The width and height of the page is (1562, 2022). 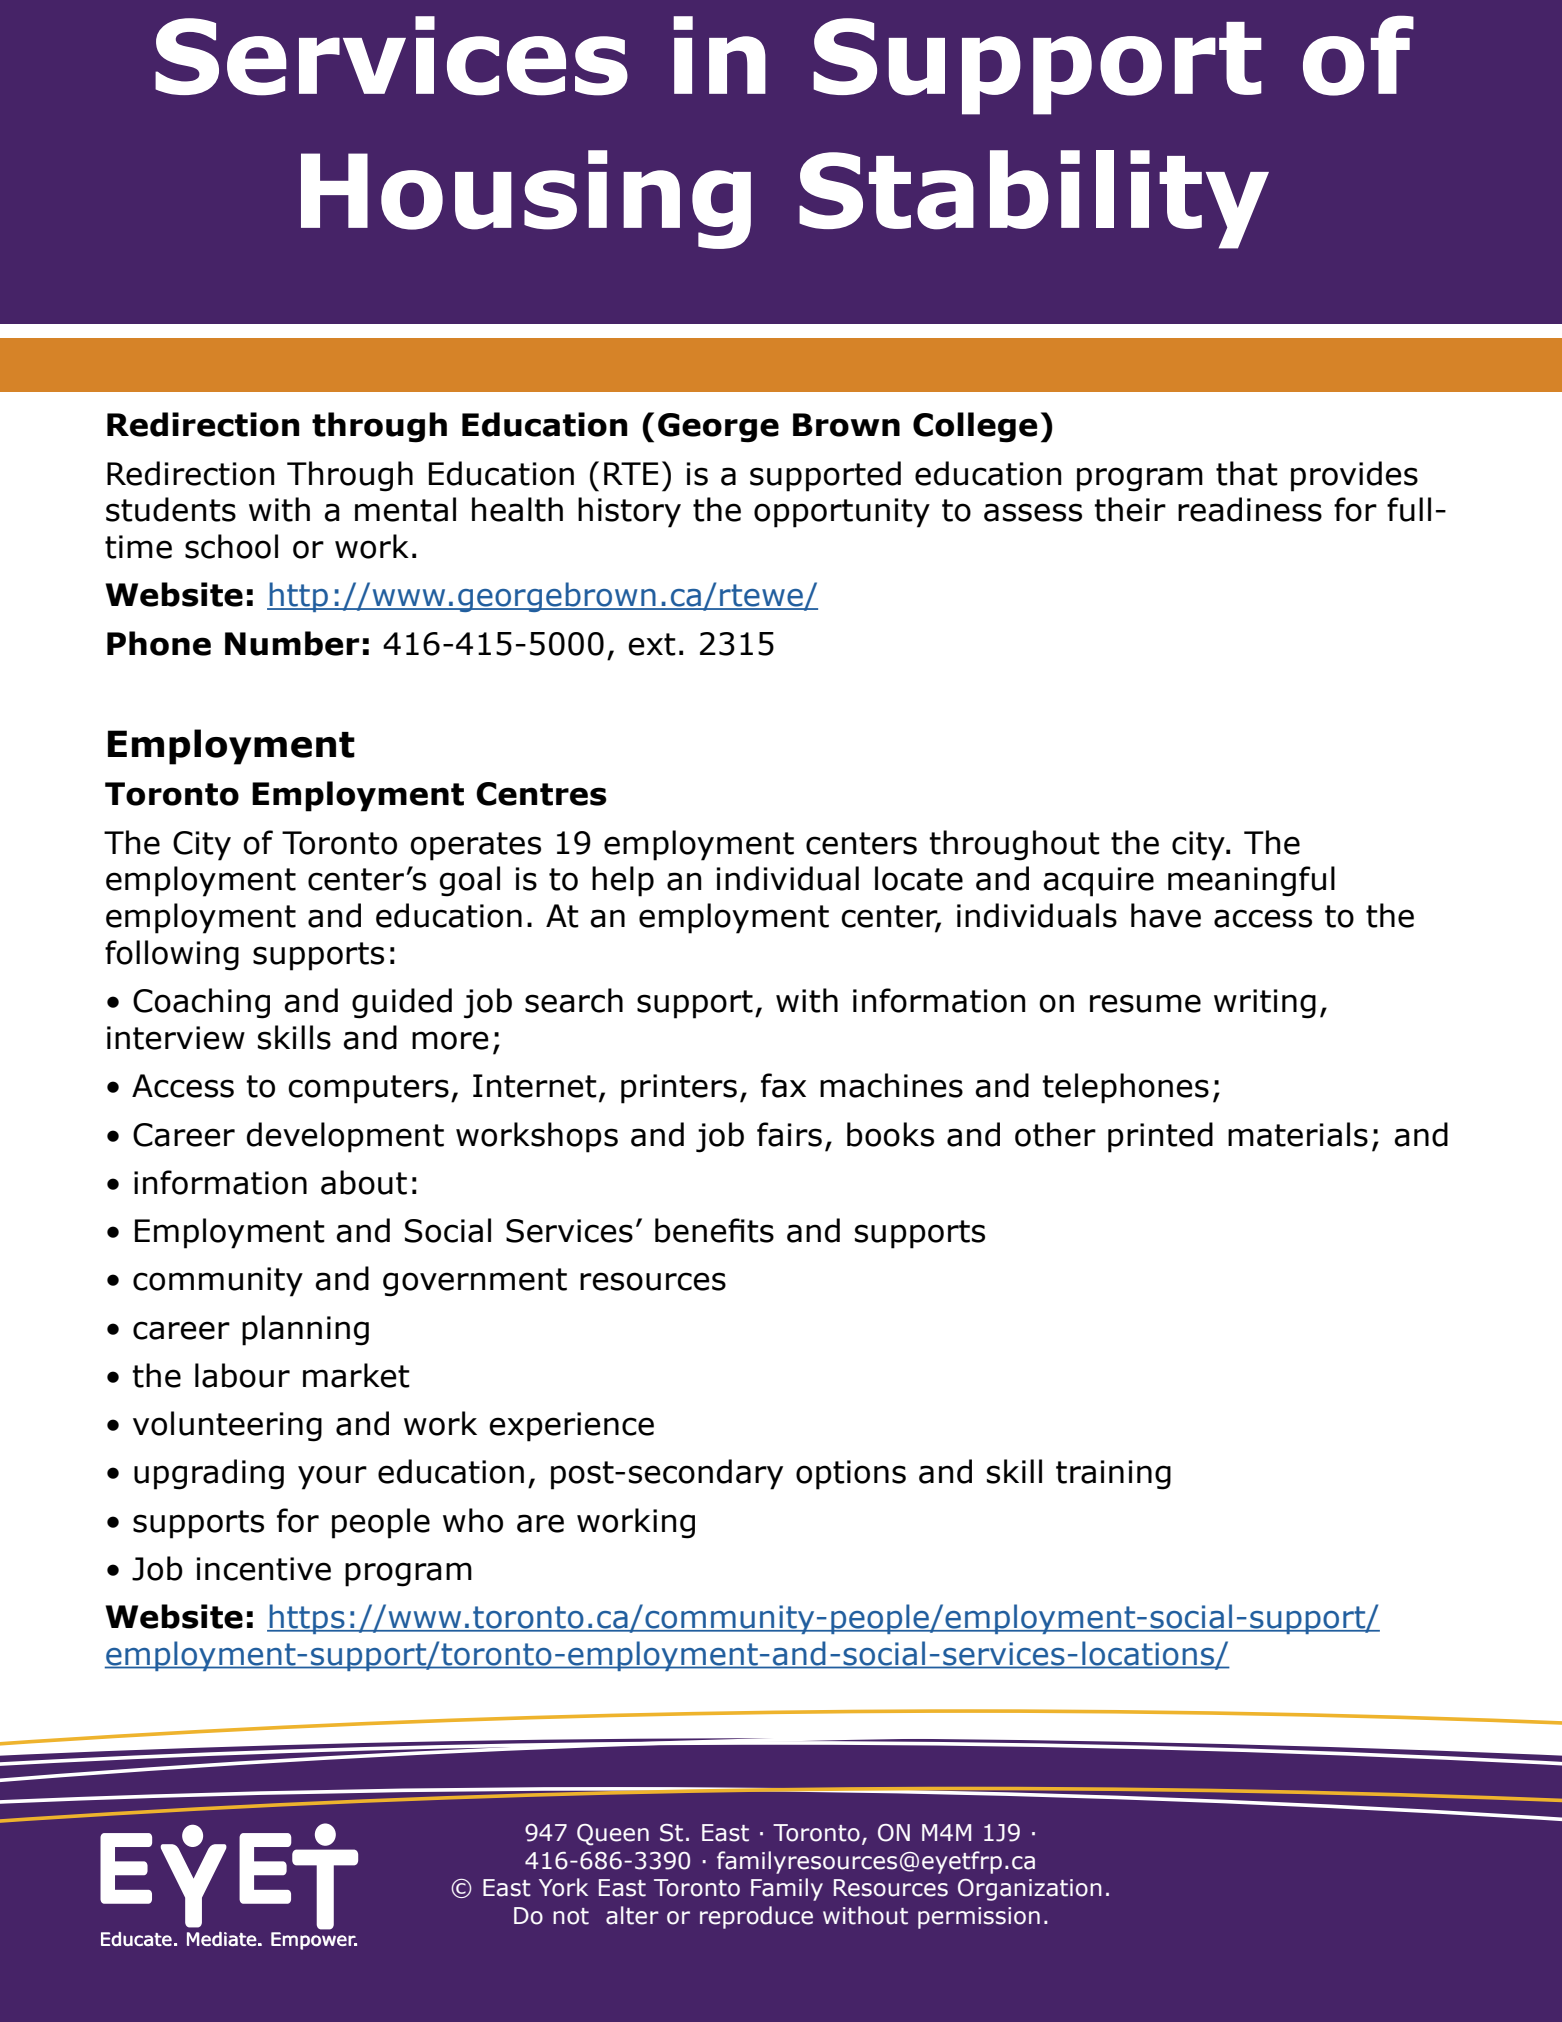 I want to click on Stability, so click(x=1034, y=199).
